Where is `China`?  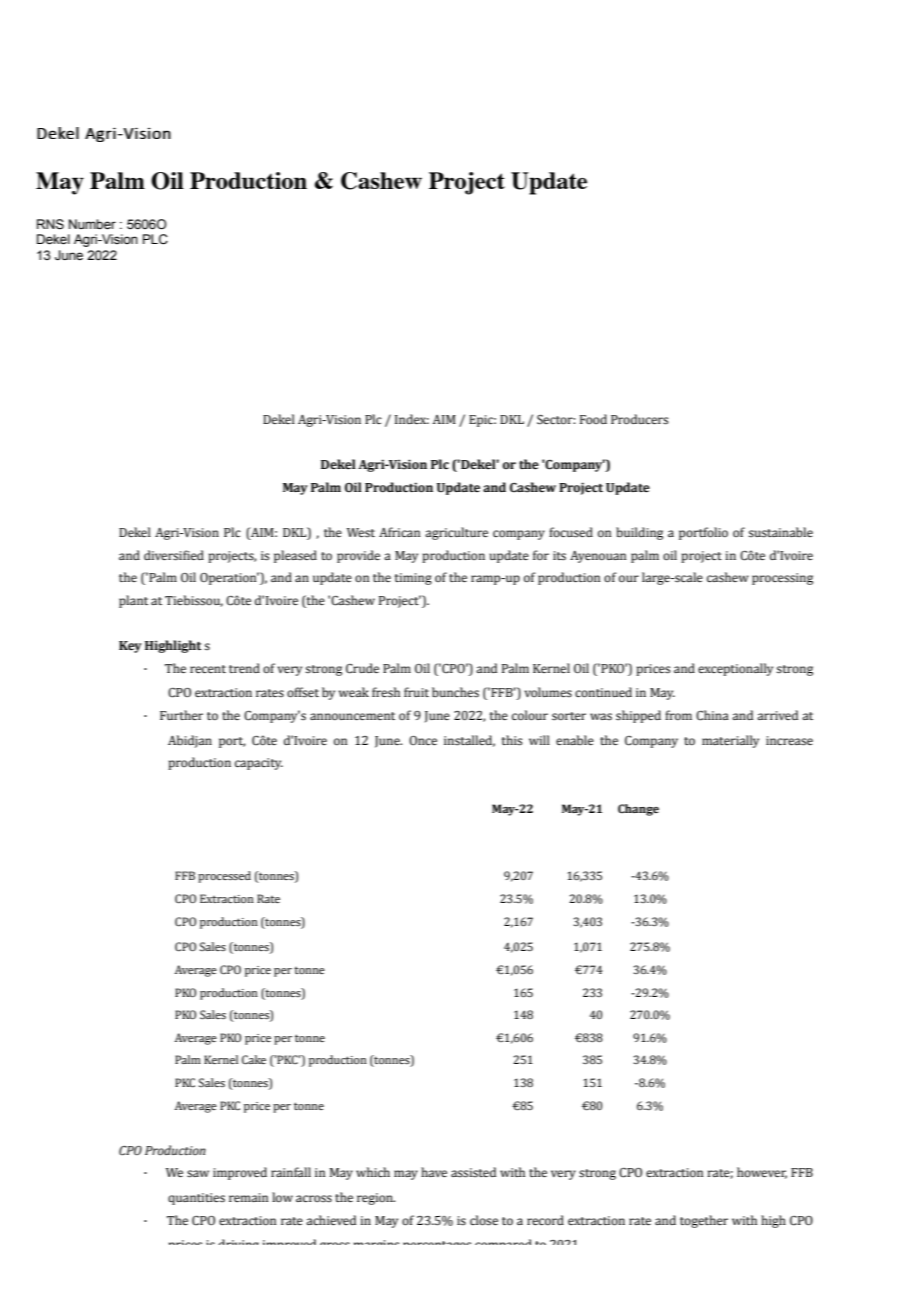 China is located at coordinates (712, 715).
